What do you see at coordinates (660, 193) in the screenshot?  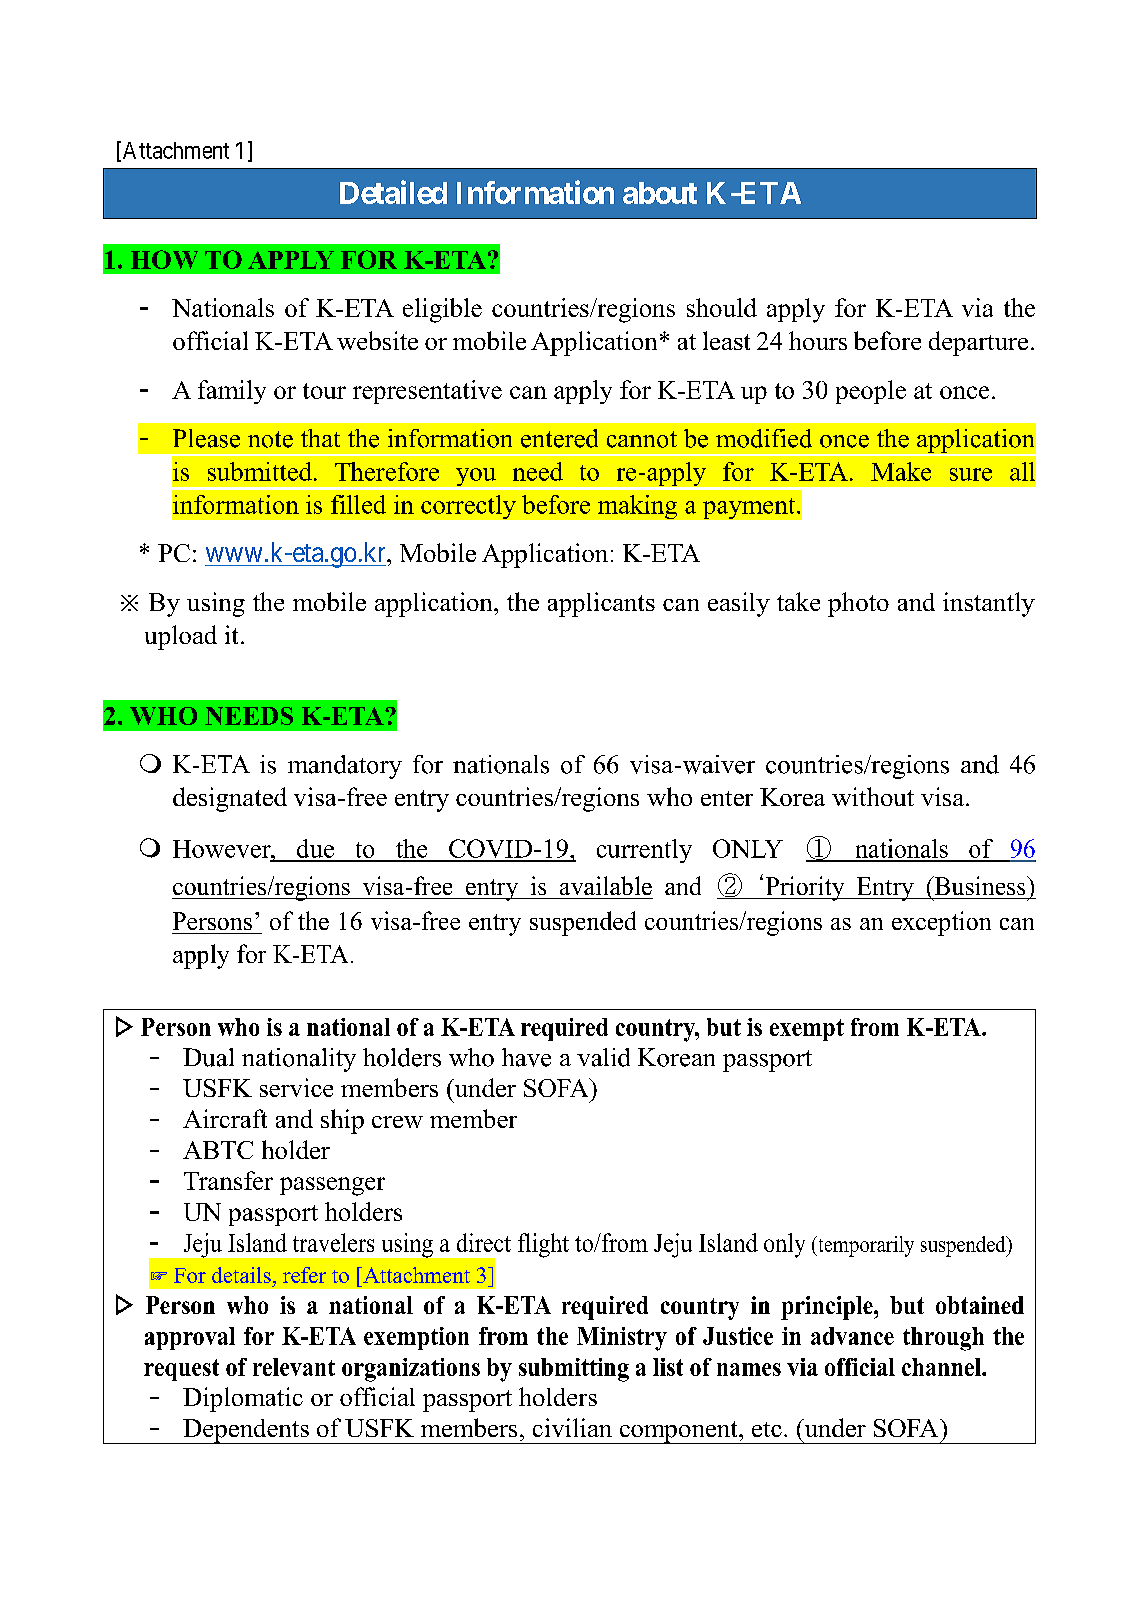 I see `about` at bounding box center [660, 193].
